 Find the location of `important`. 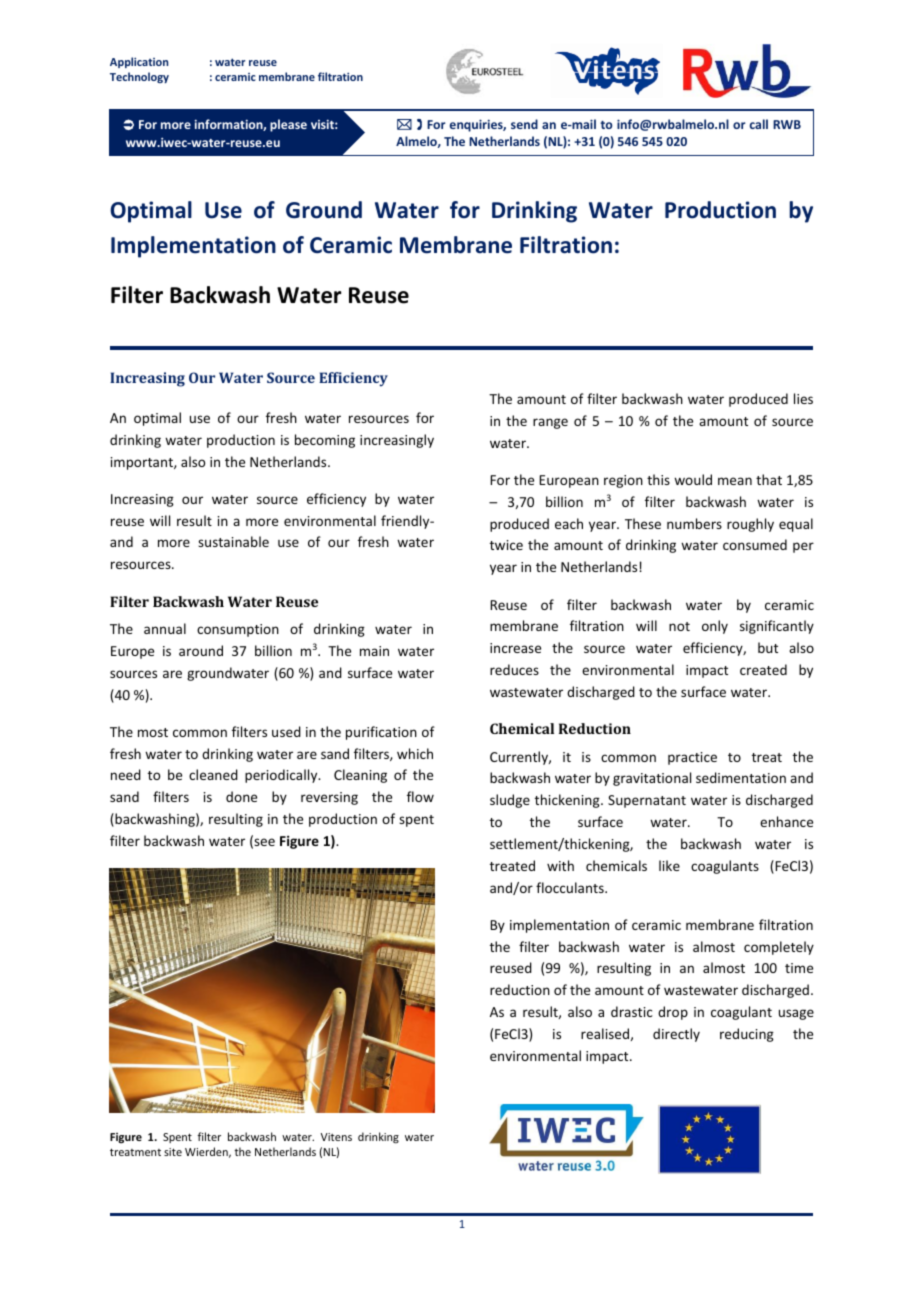

important is located at coordinates (143, 463).
